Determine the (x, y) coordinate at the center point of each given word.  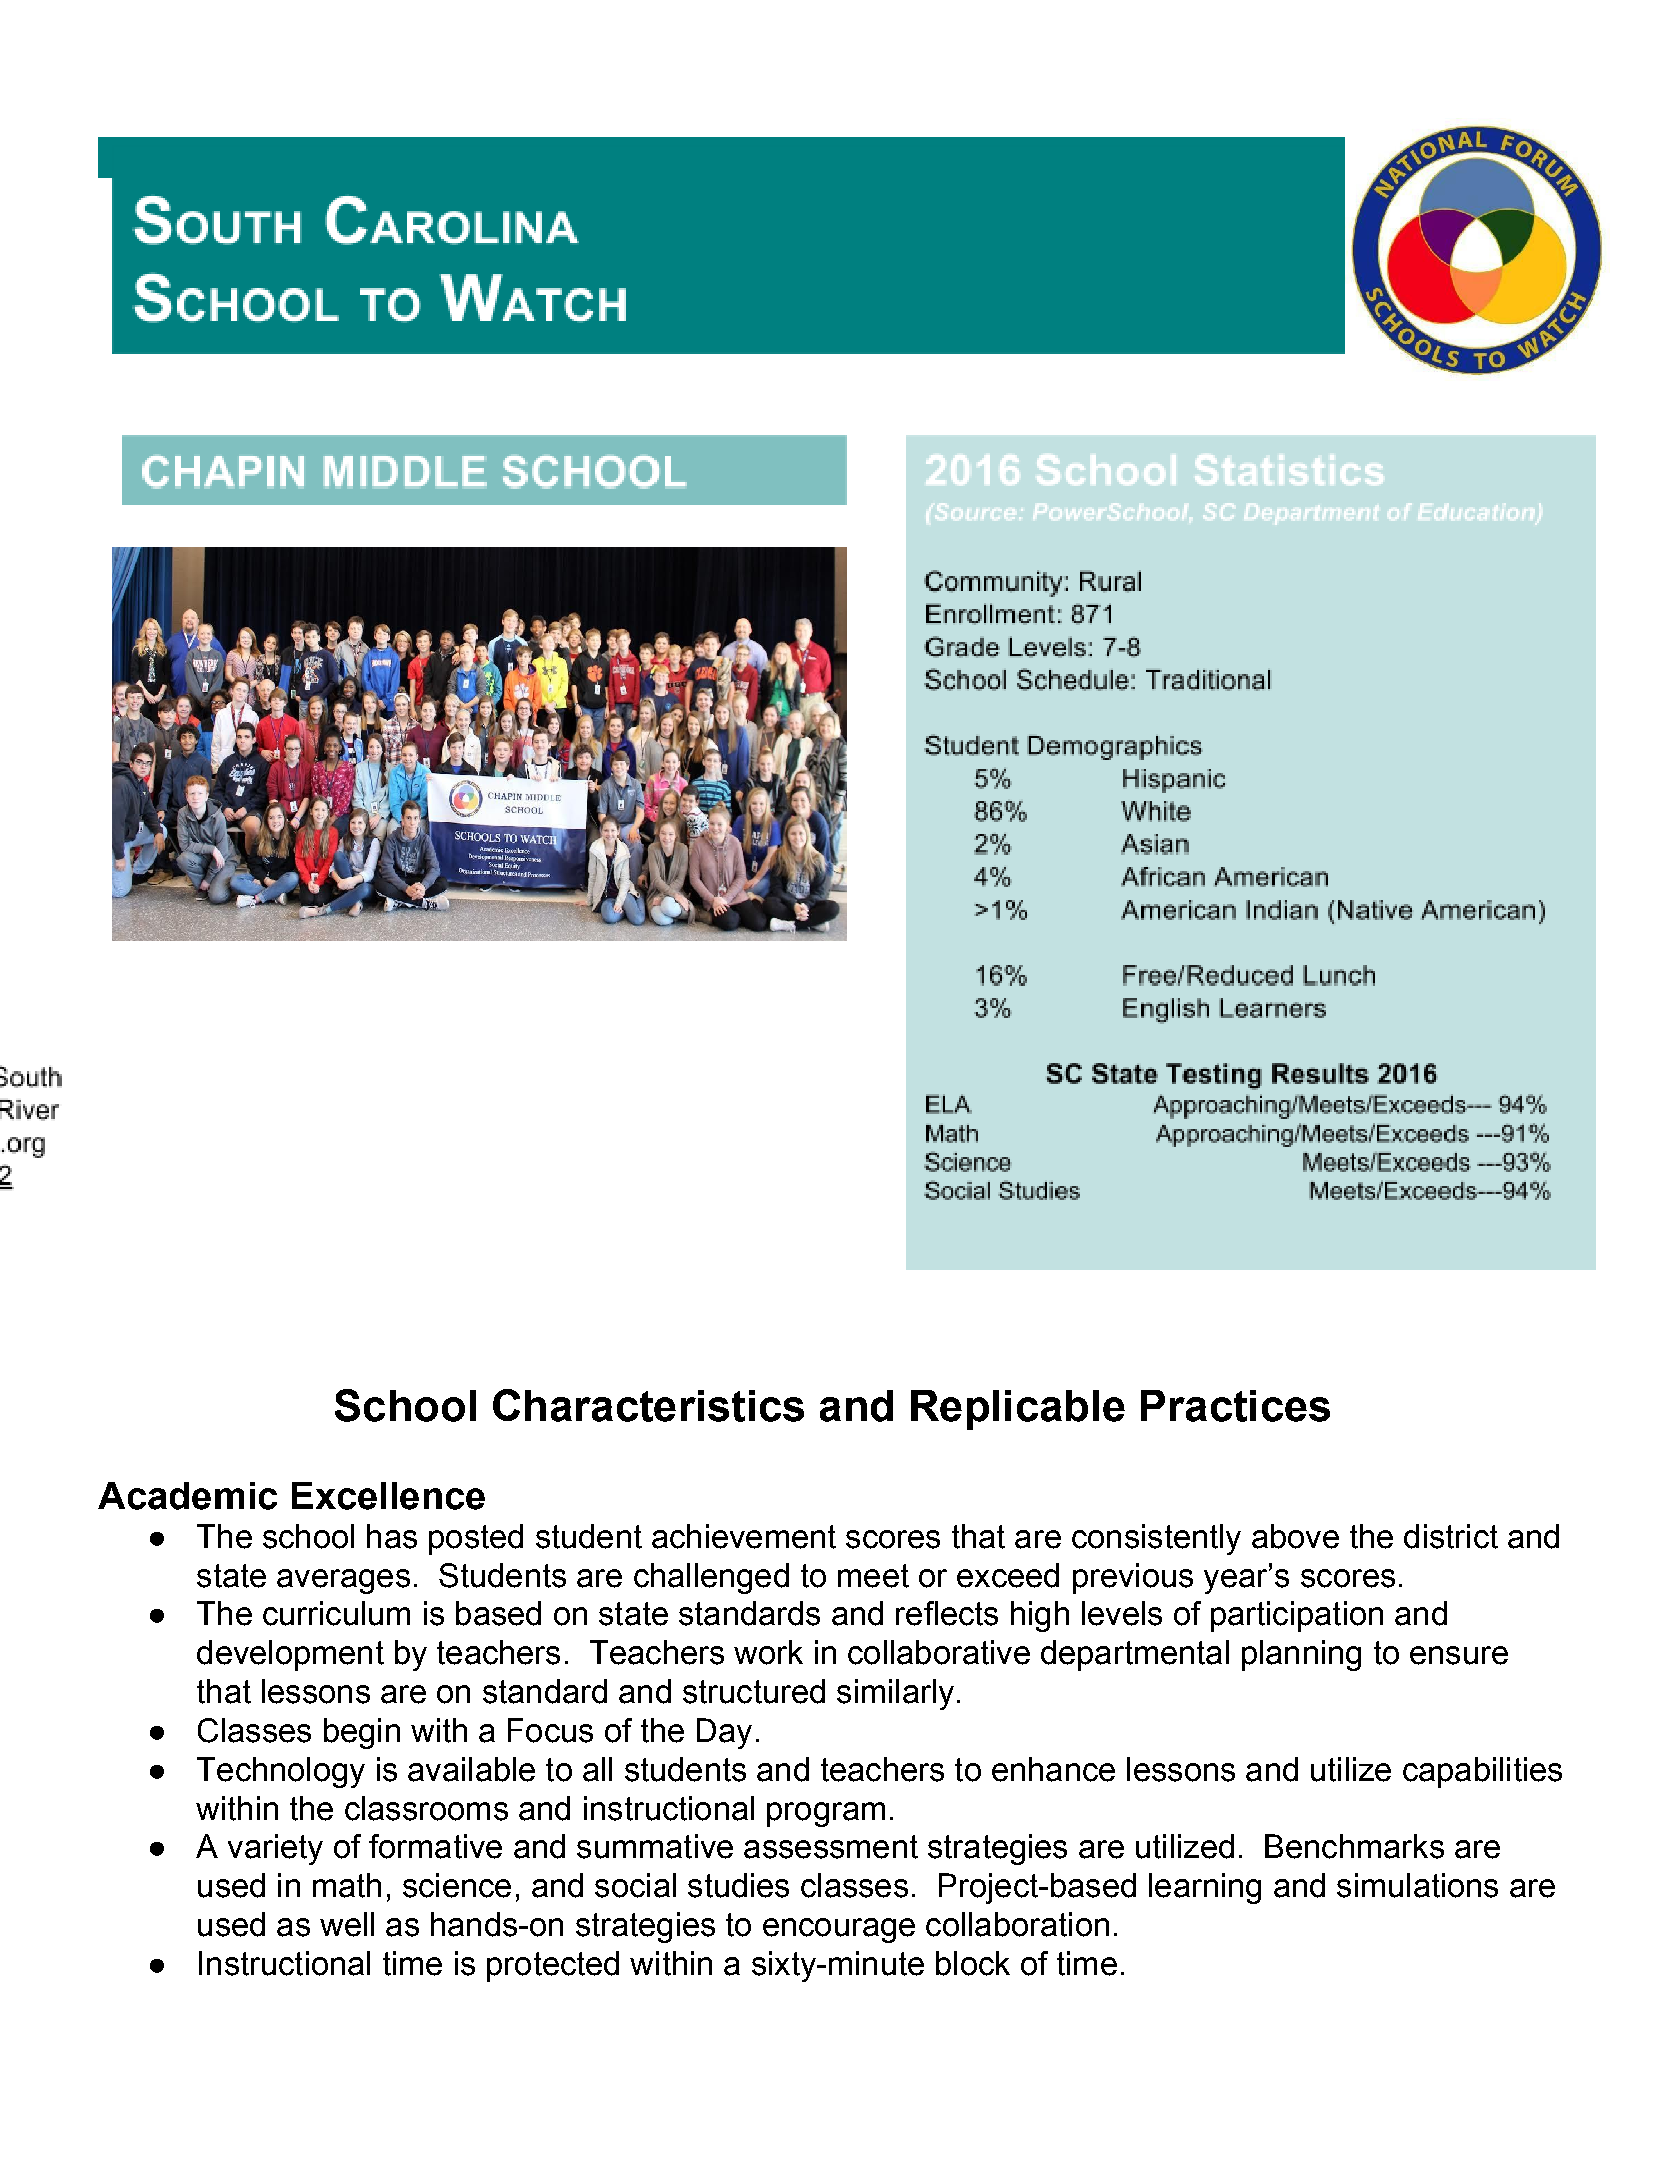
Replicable (1018, 1410)
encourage (839, 1930)
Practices (1235, 1406)
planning (1301, 1655)
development (290, 1655)
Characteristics (648, 1405)
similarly (895, 1694)
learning (1205, 1888)
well (347, 1924)
